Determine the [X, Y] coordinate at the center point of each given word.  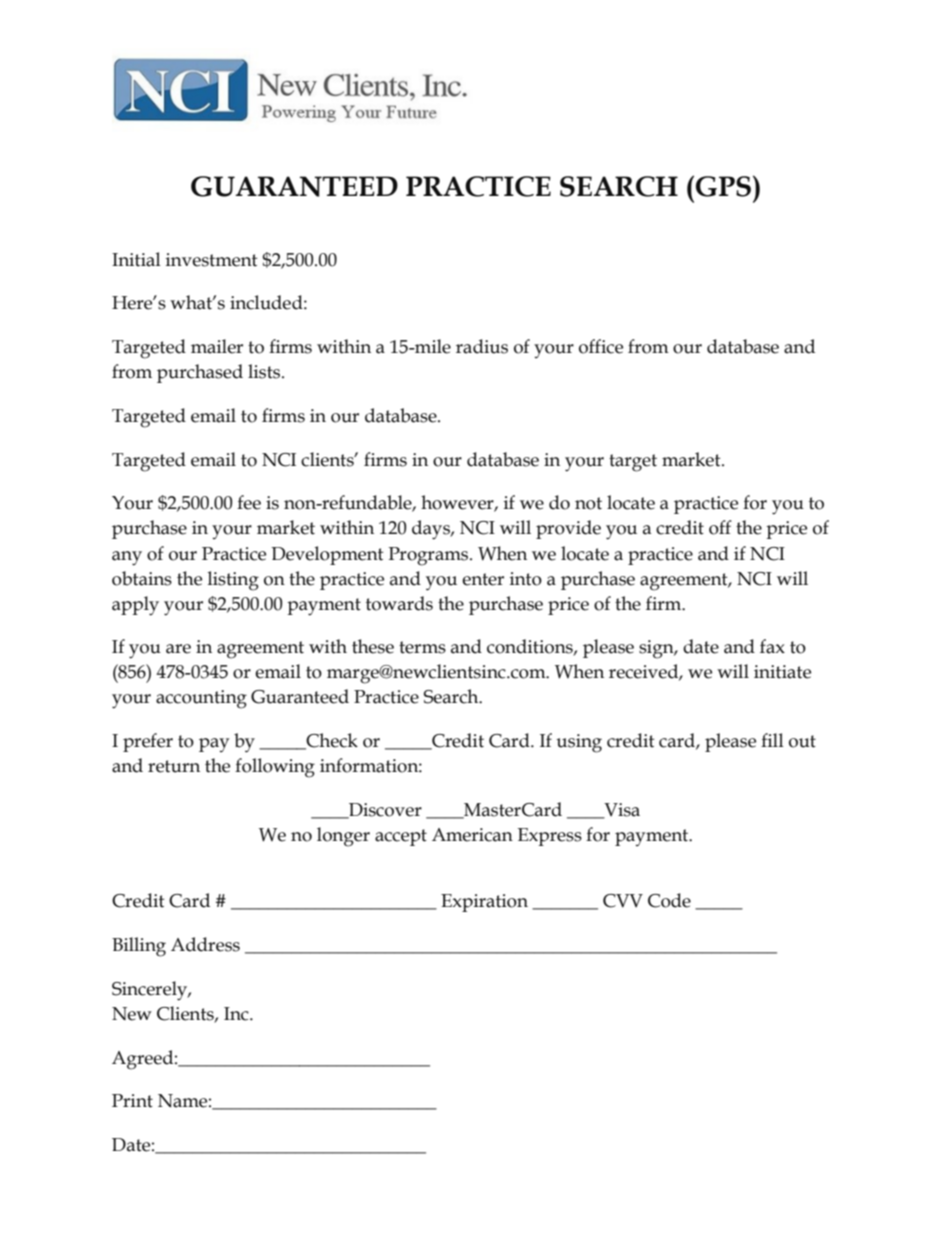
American [472, 835]
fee [249, 502]
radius [482, 346]
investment [212, 260]
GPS [723, 186]
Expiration [484, 903]
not [588, 503]
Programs [429, 556]
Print [132, 1101]
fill [772, 740]
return [174, 766]
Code [669, 900]
